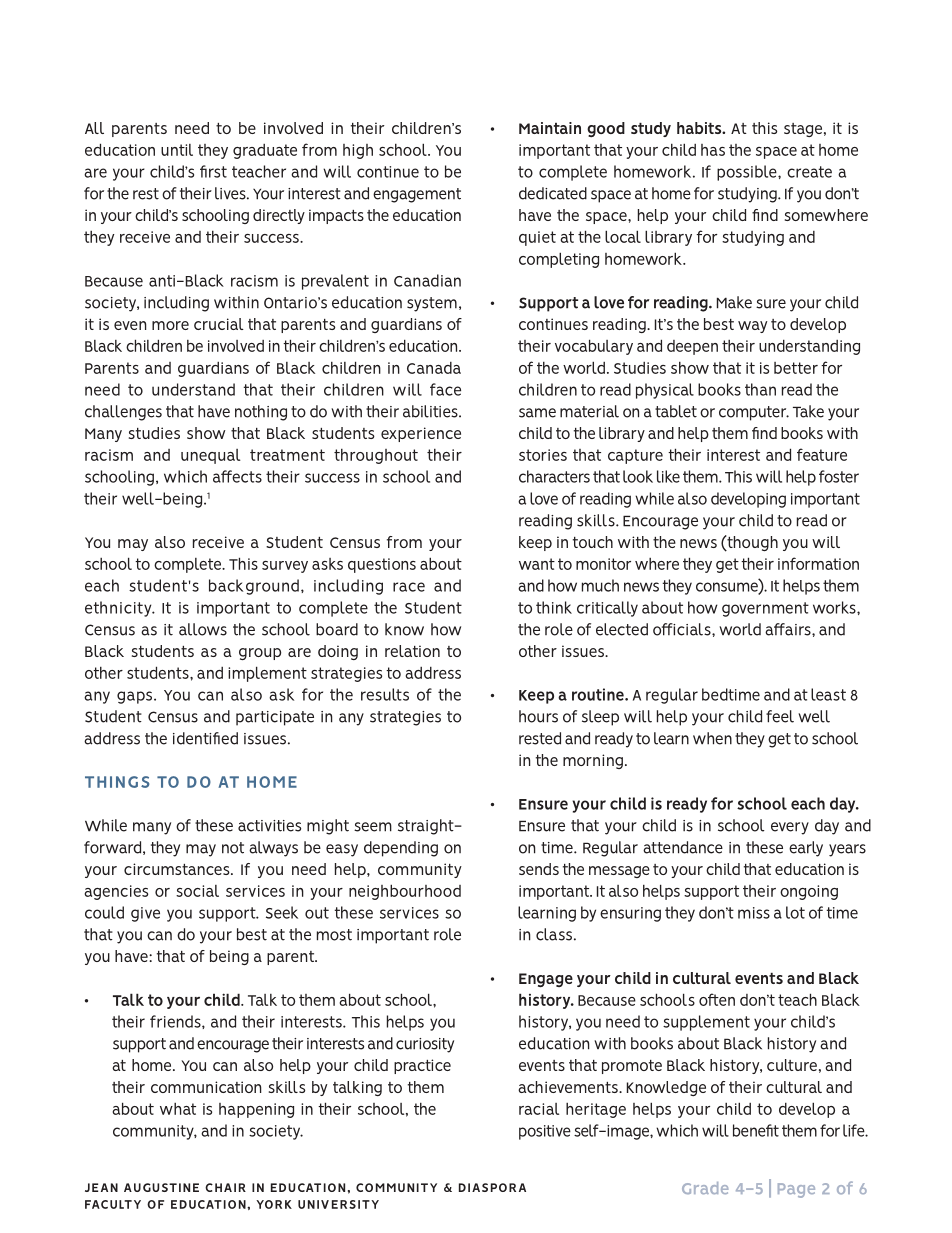  Describe the element at coordinates (177, 150) in the screenshot. I see `until` at that location.
